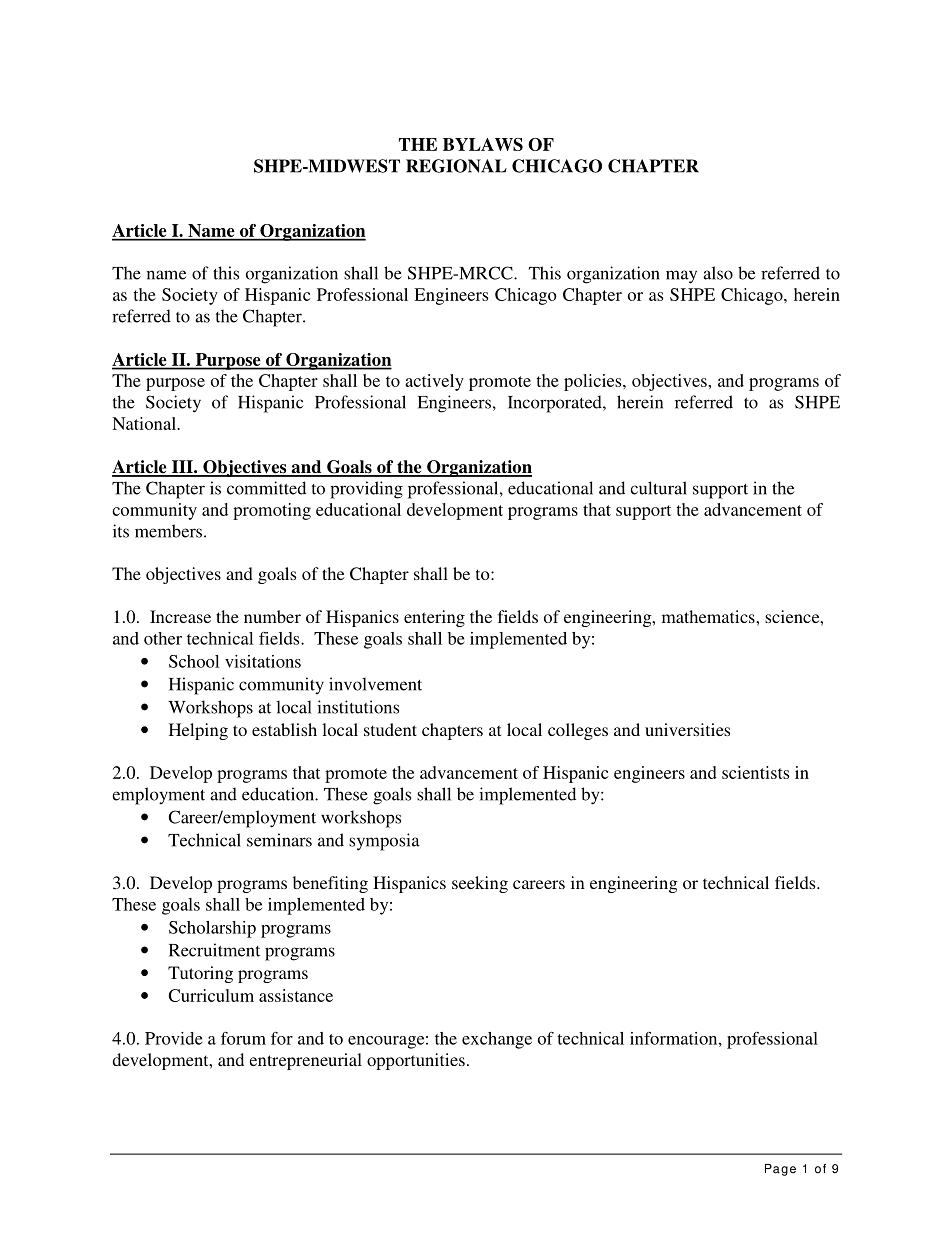  I want to click on also, so click(718, 273).
